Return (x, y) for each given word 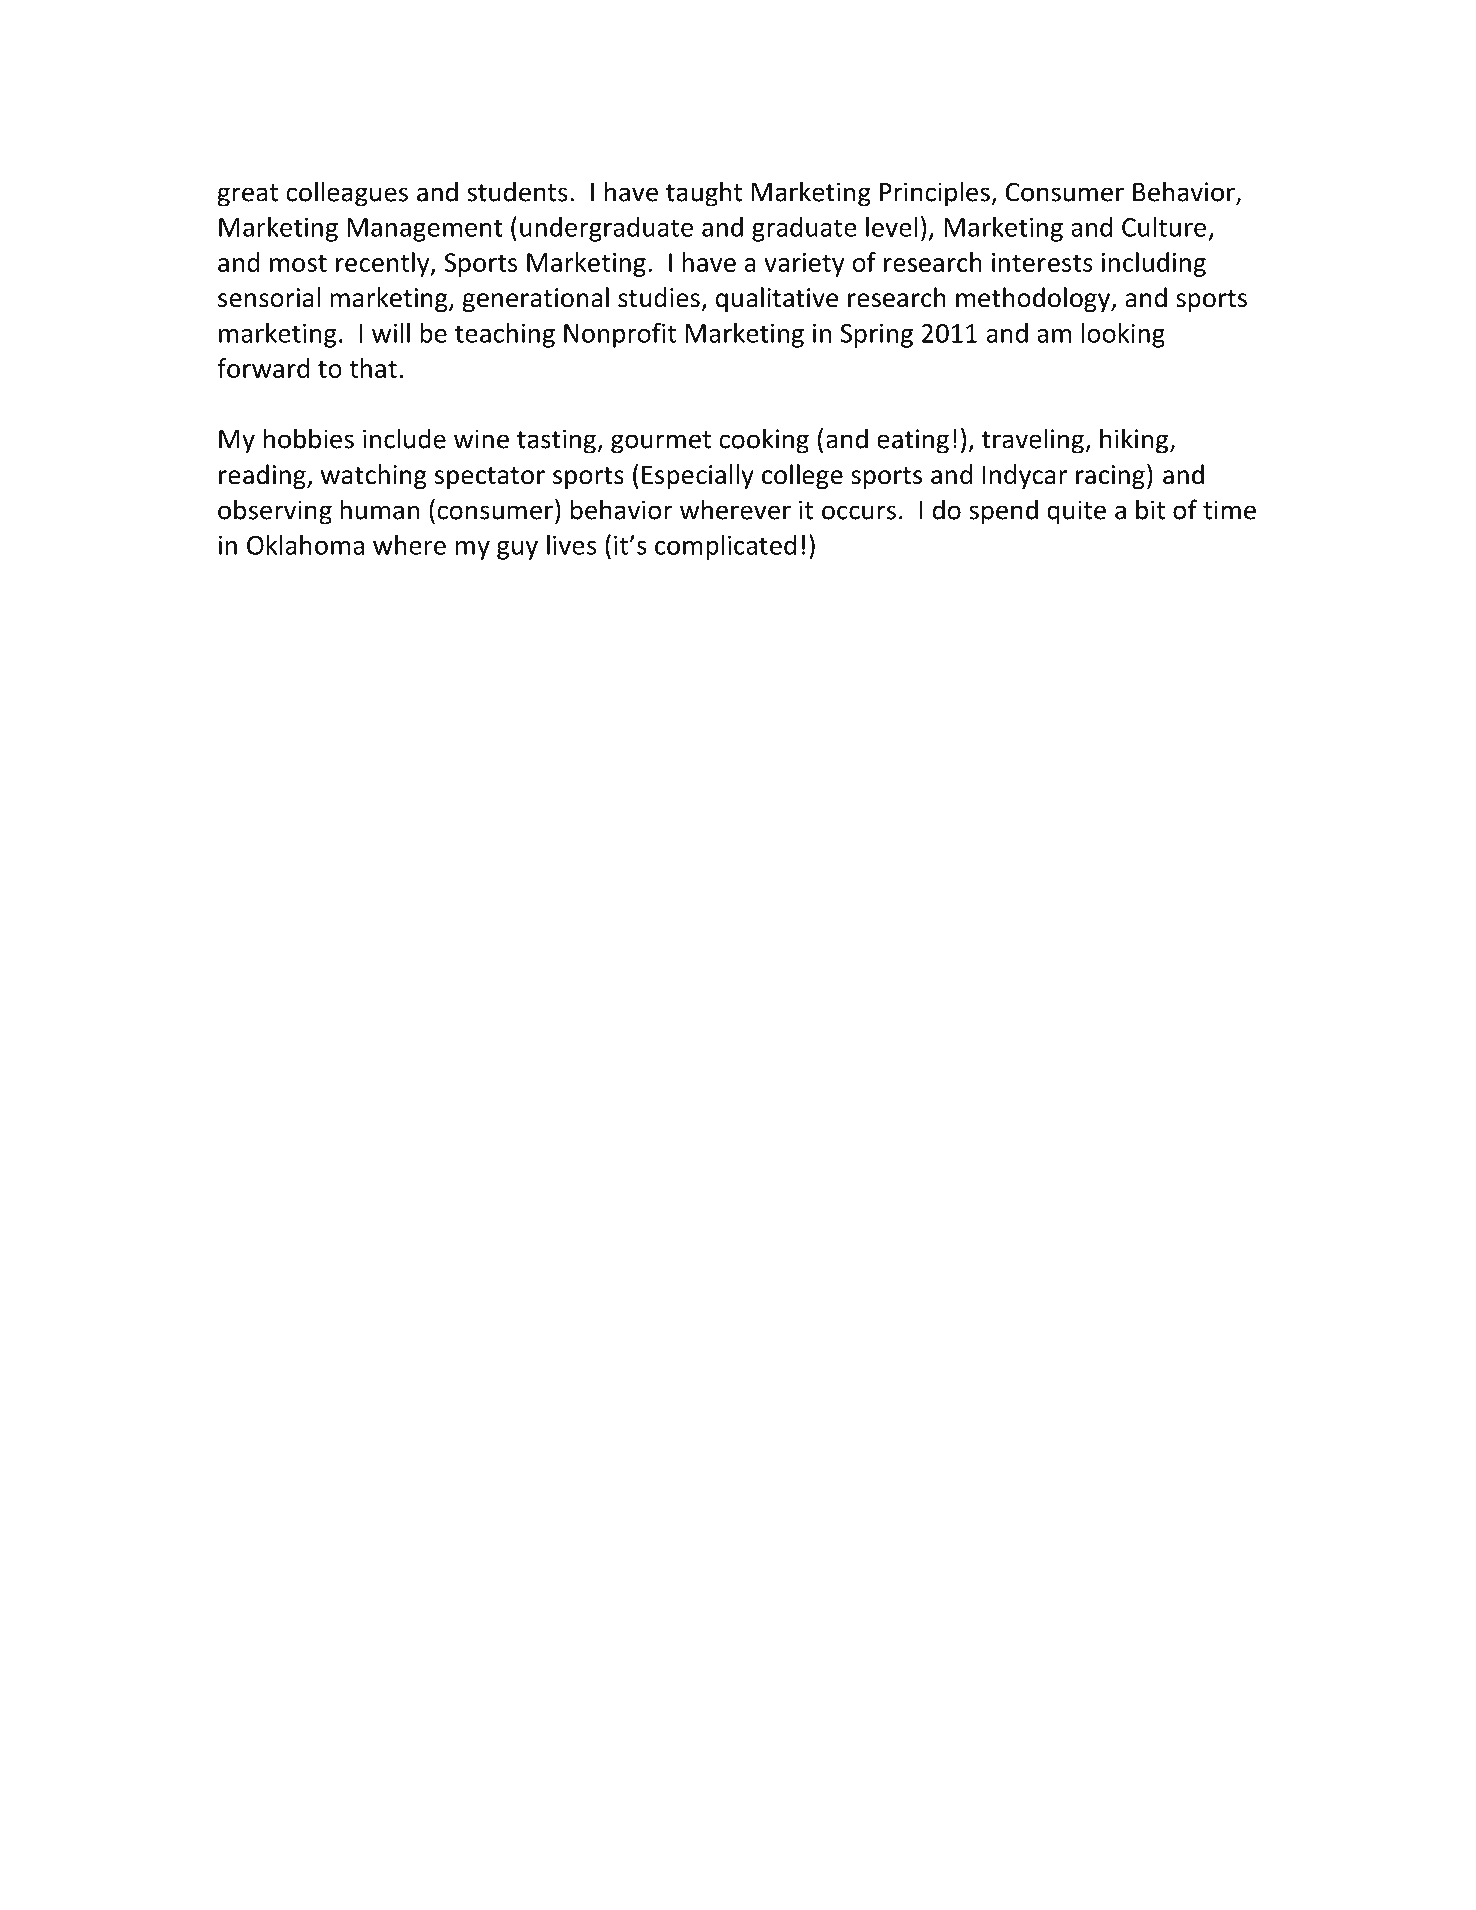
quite (1076, 512)
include (404, 438)
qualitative (777, 299)
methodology (1034, 299)
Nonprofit (620, 335)
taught (704, 194)
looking (1123, 335)
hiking (1135, 441)
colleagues (347, 194)
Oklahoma (305, 545)
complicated (725, 547)
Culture (1164, 227)
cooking (764, 441)
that (373, 368)
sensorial (269, 297)
